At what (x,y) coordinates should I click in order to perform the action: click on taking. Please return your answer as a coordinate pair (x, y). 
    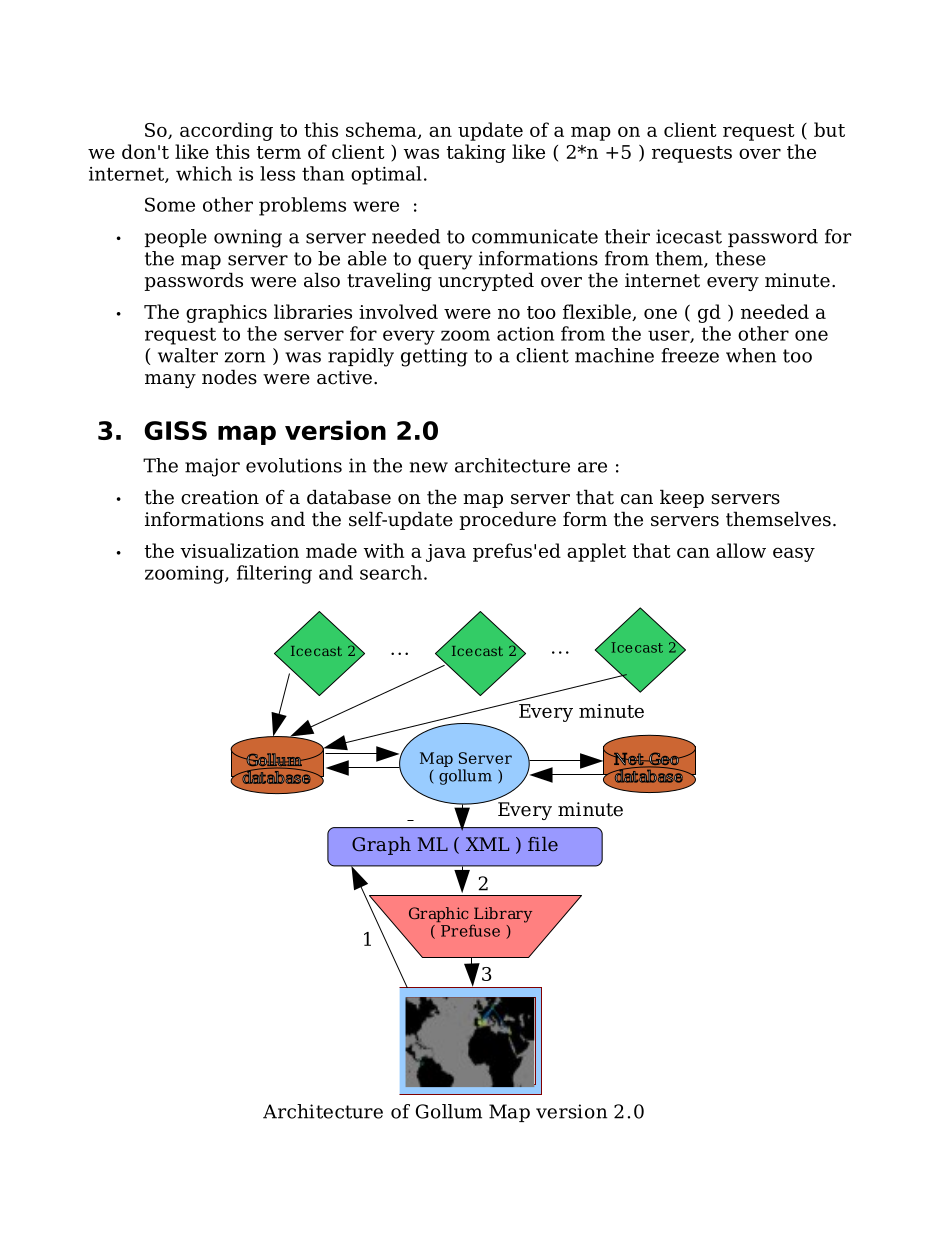
    Looking at the image, I should click on (476, 153).
